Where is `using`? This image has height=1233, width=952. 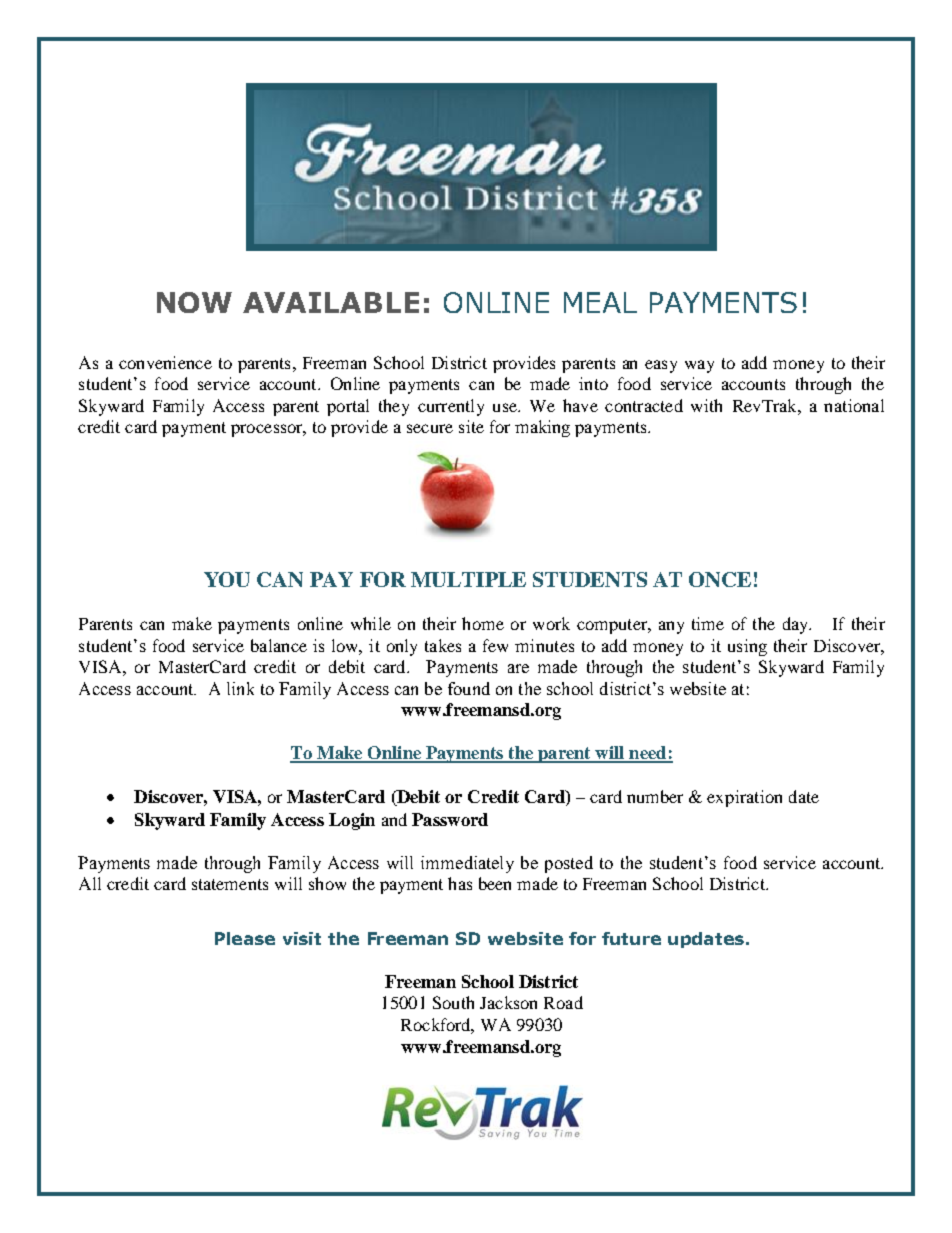
using is located at coordinates (747, 647).
